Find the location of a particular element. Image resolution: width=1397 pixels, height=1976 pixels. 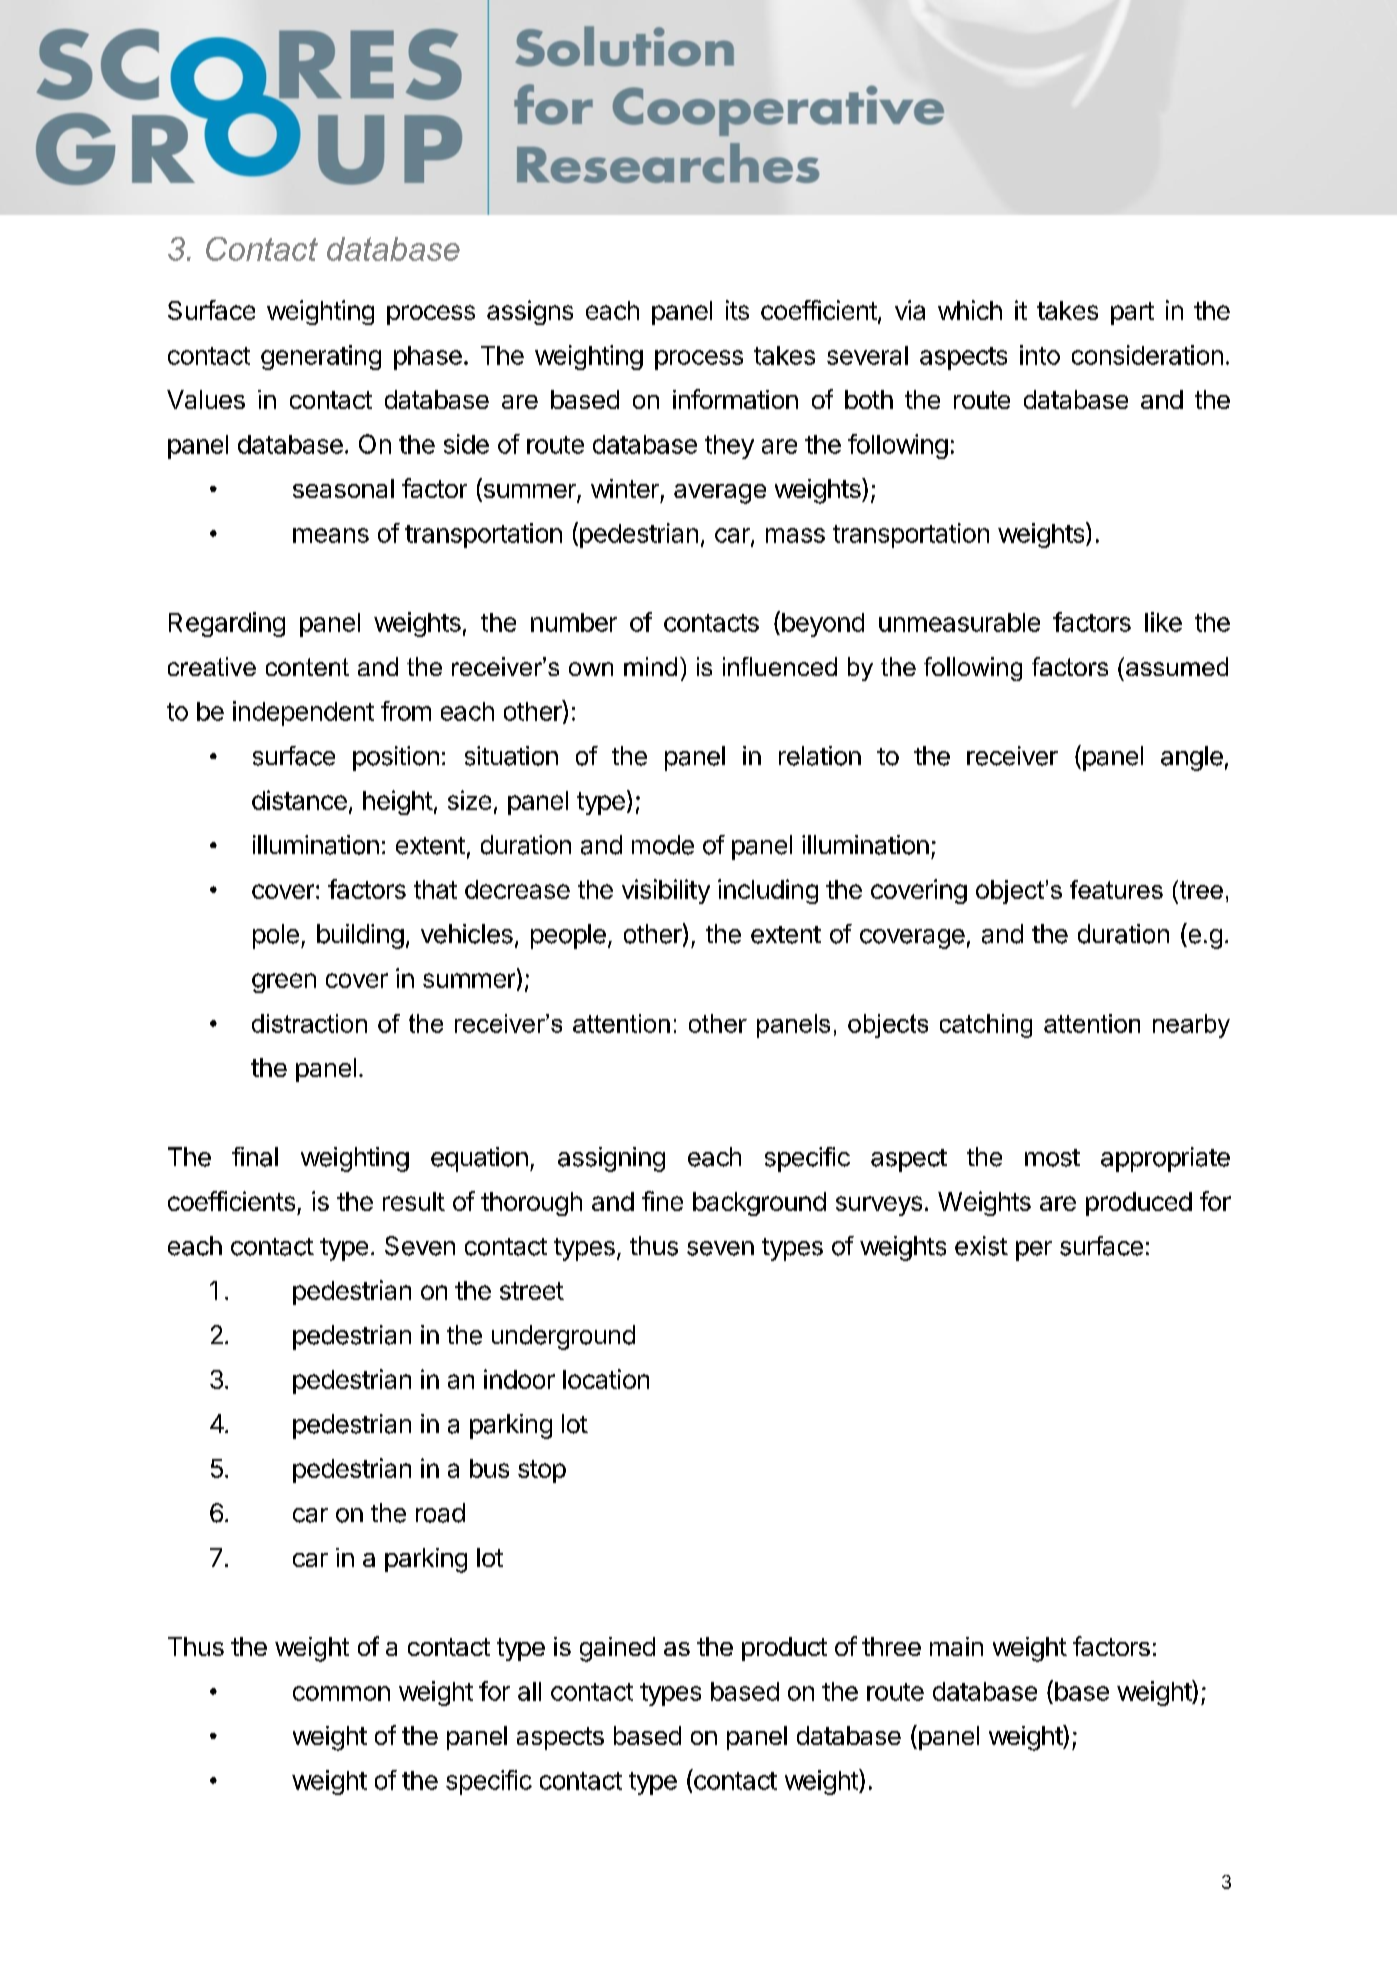

building is located at coordinates (360, 936).
